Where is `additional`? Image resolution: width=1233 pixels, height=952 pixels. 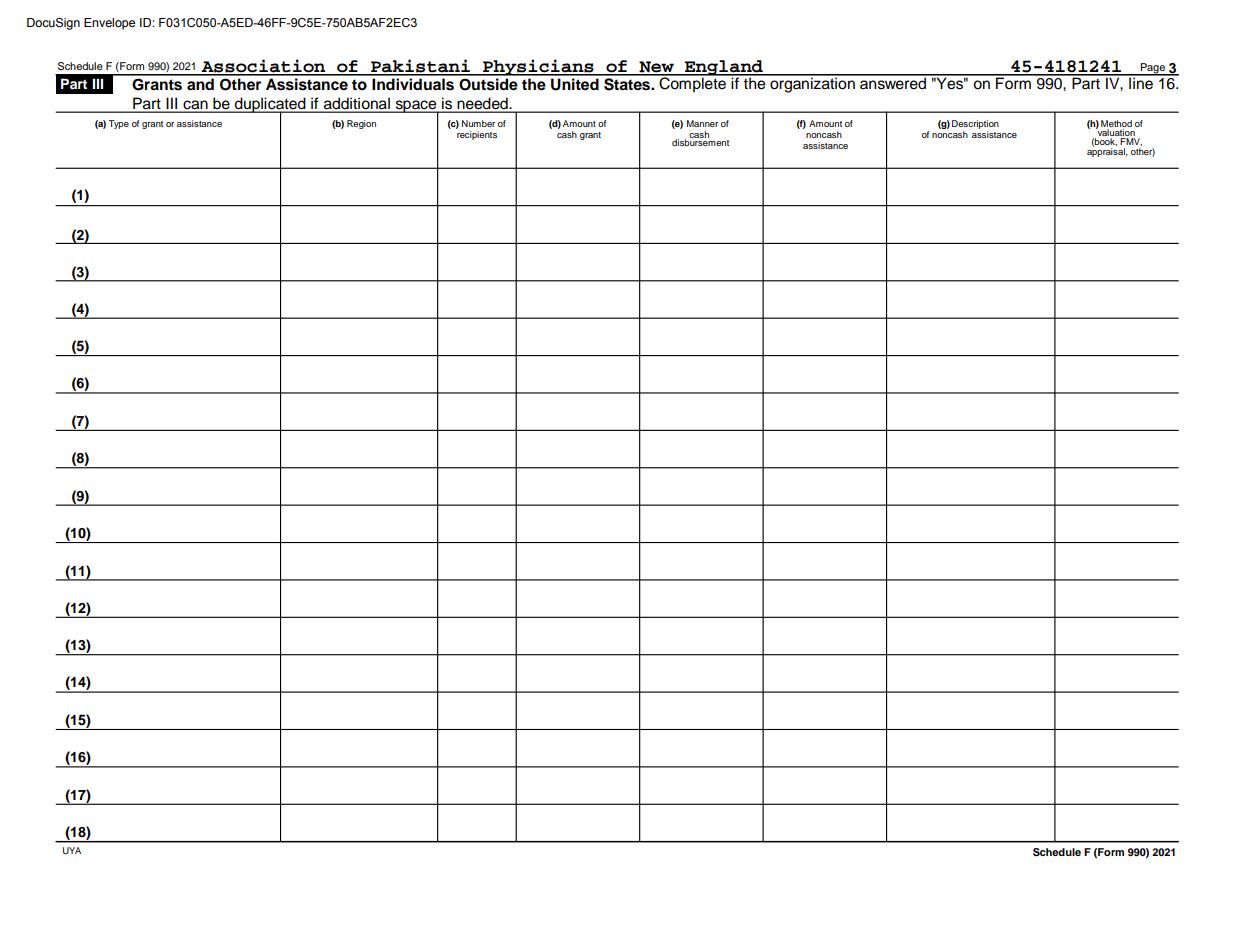
additional is located at coordinates (357, 104).
